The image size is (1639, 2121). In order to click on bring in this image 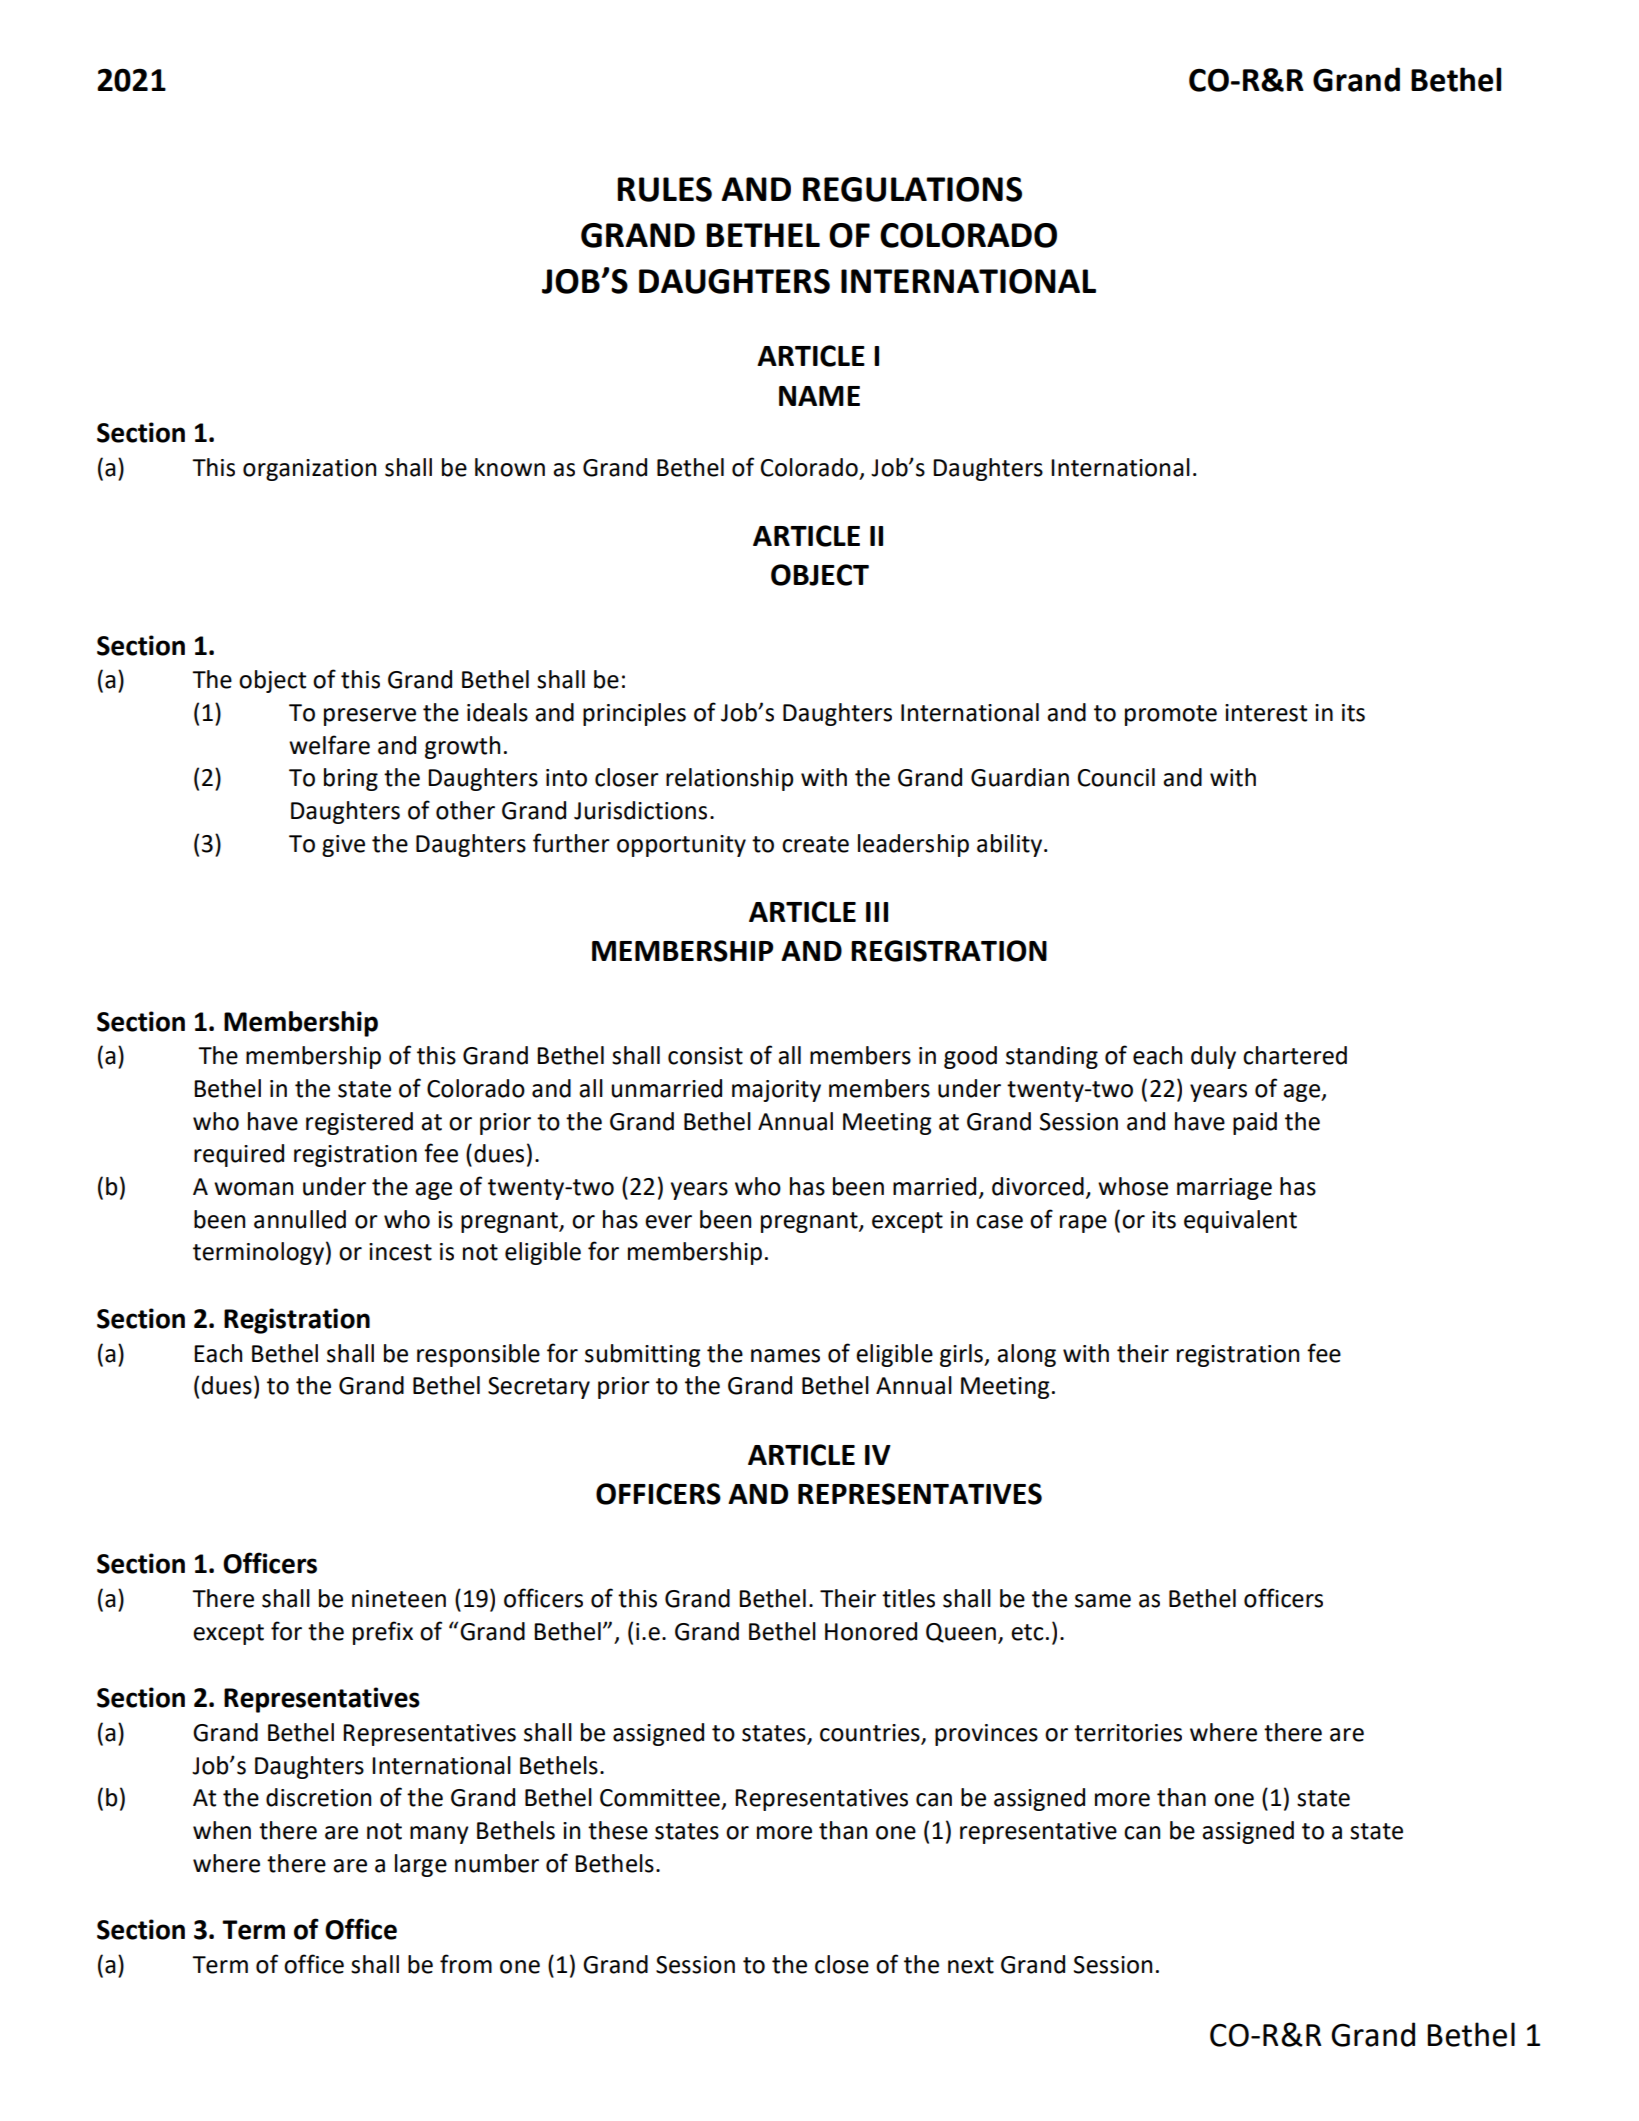, I will do `click(351, 779)`.
